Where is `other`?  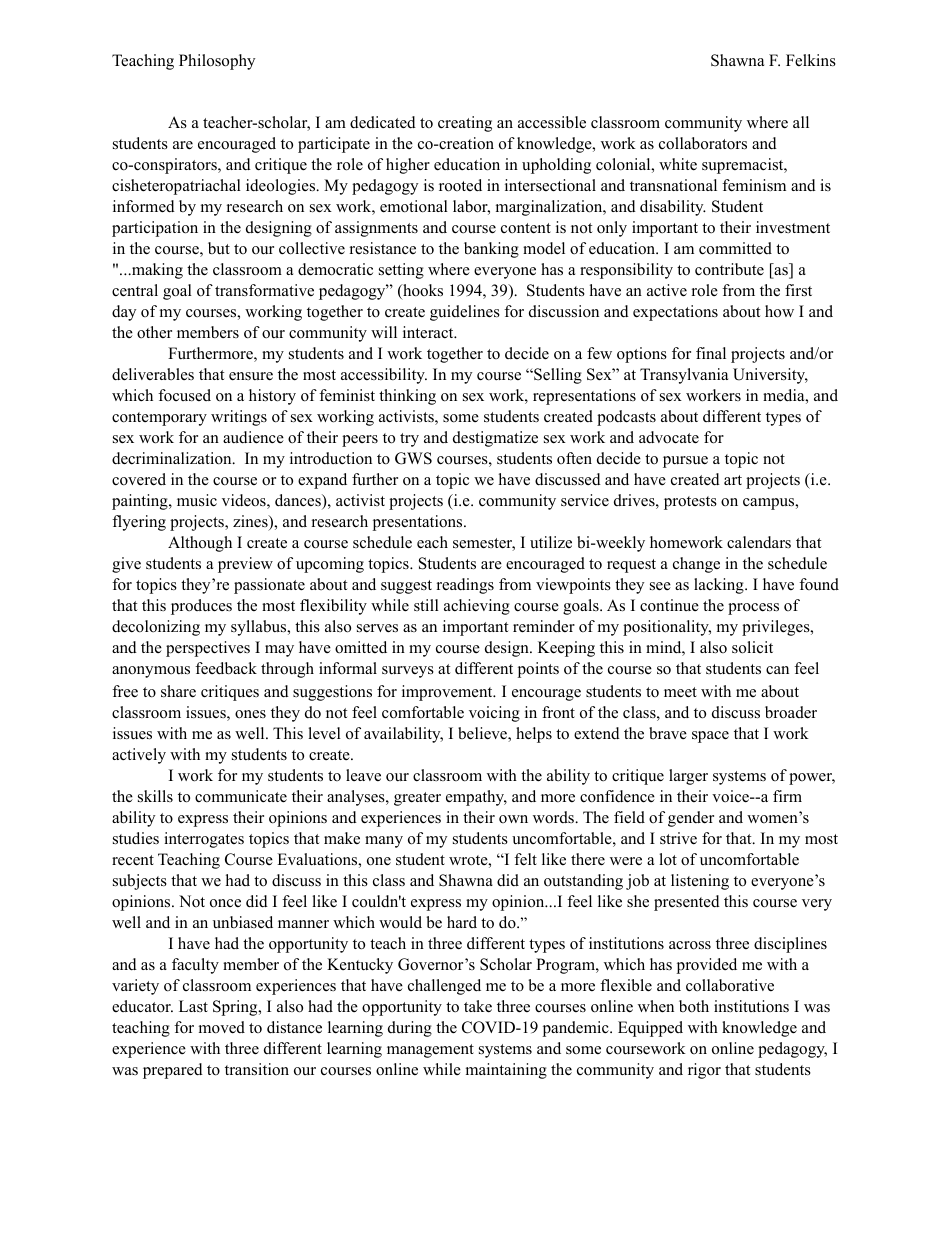 other is located at coordinates (154, 332).
